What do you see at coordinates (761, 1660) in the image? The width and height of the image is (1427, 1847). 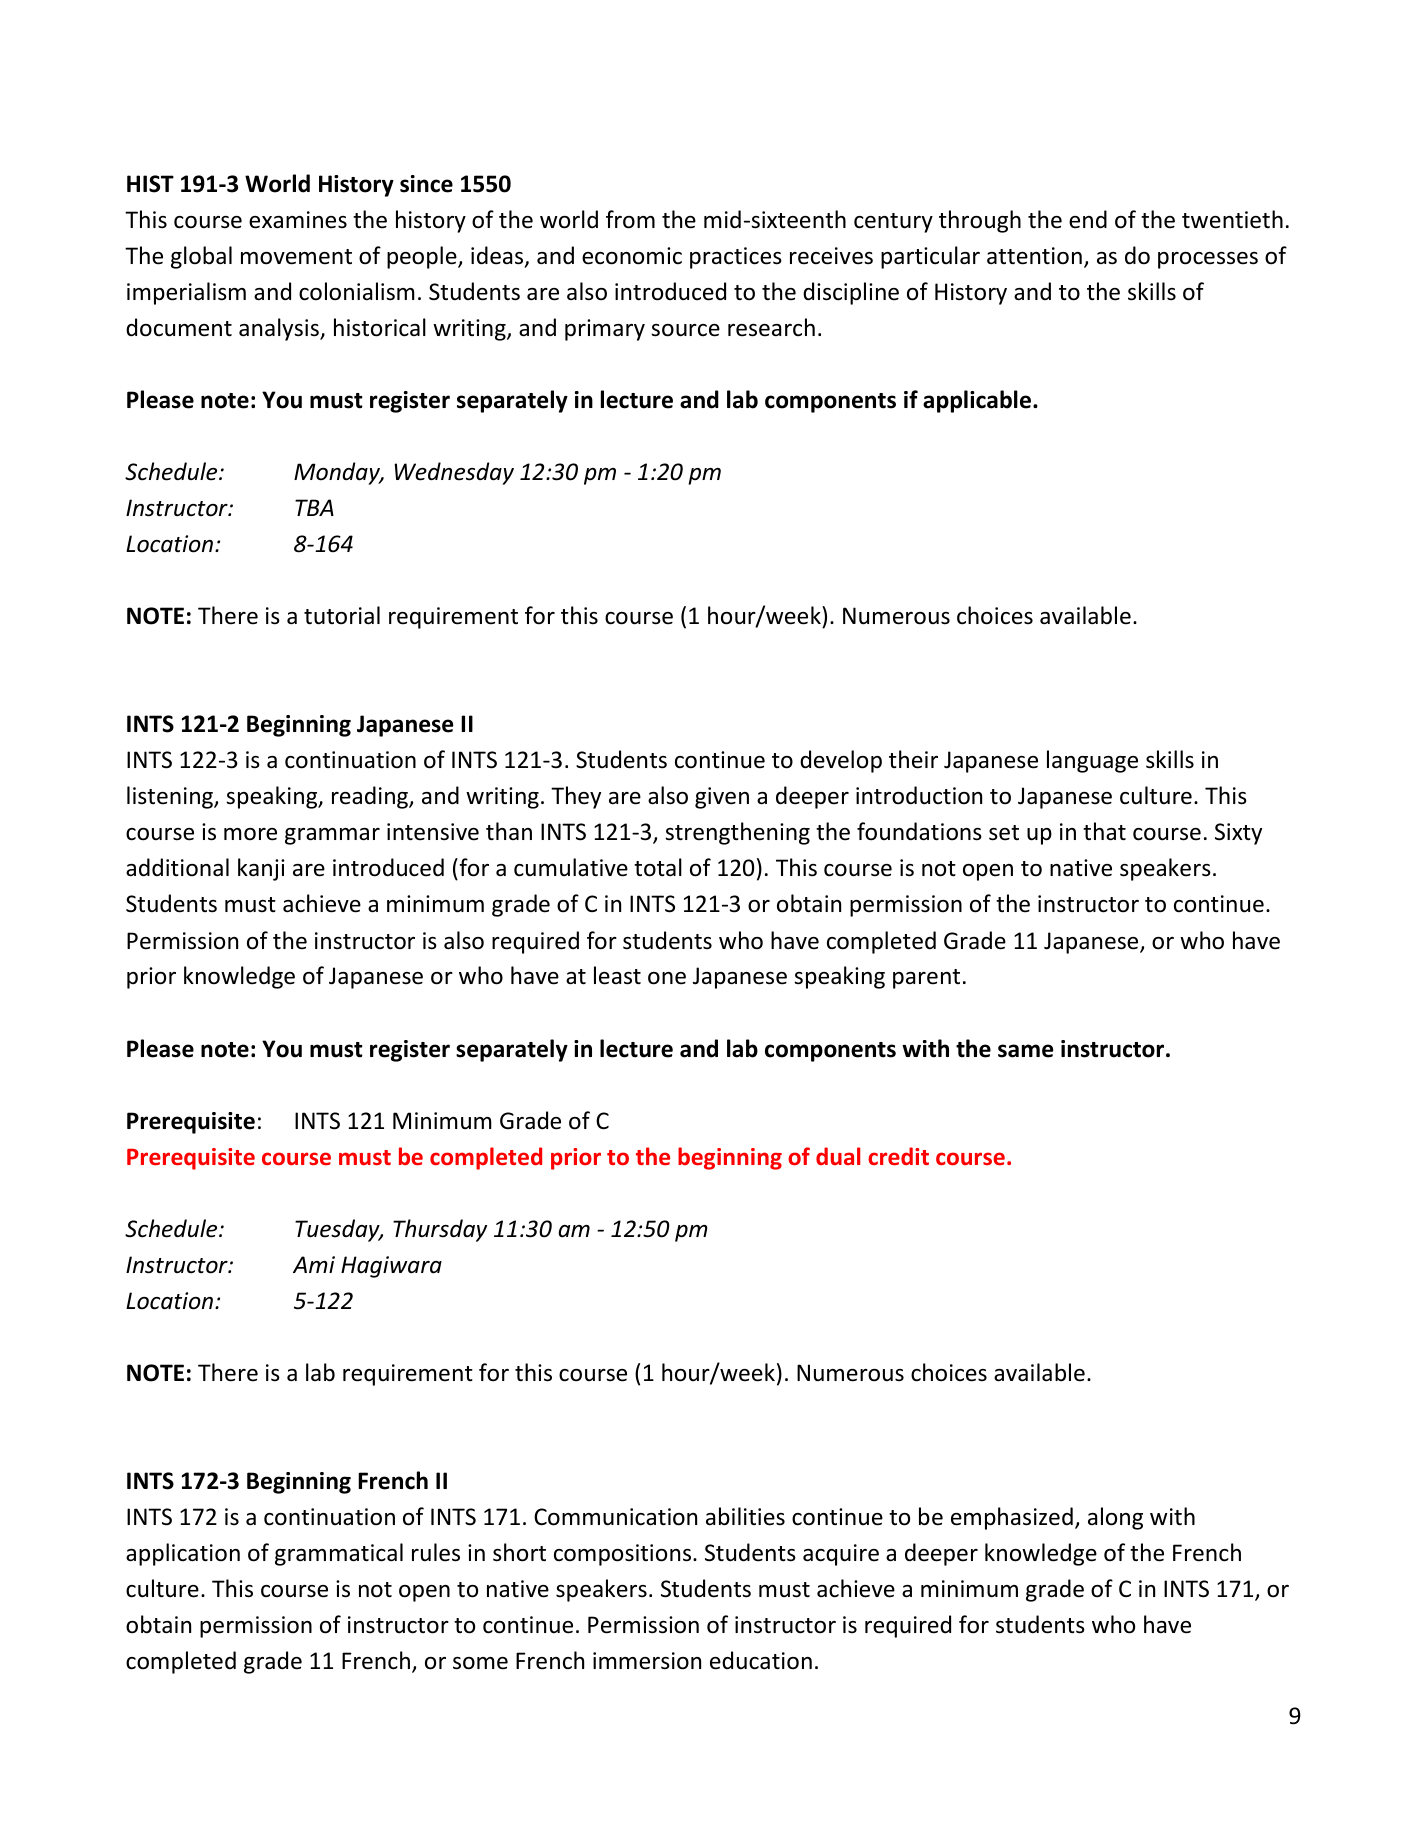 I see `education` at bounding box center [761, 1660].
